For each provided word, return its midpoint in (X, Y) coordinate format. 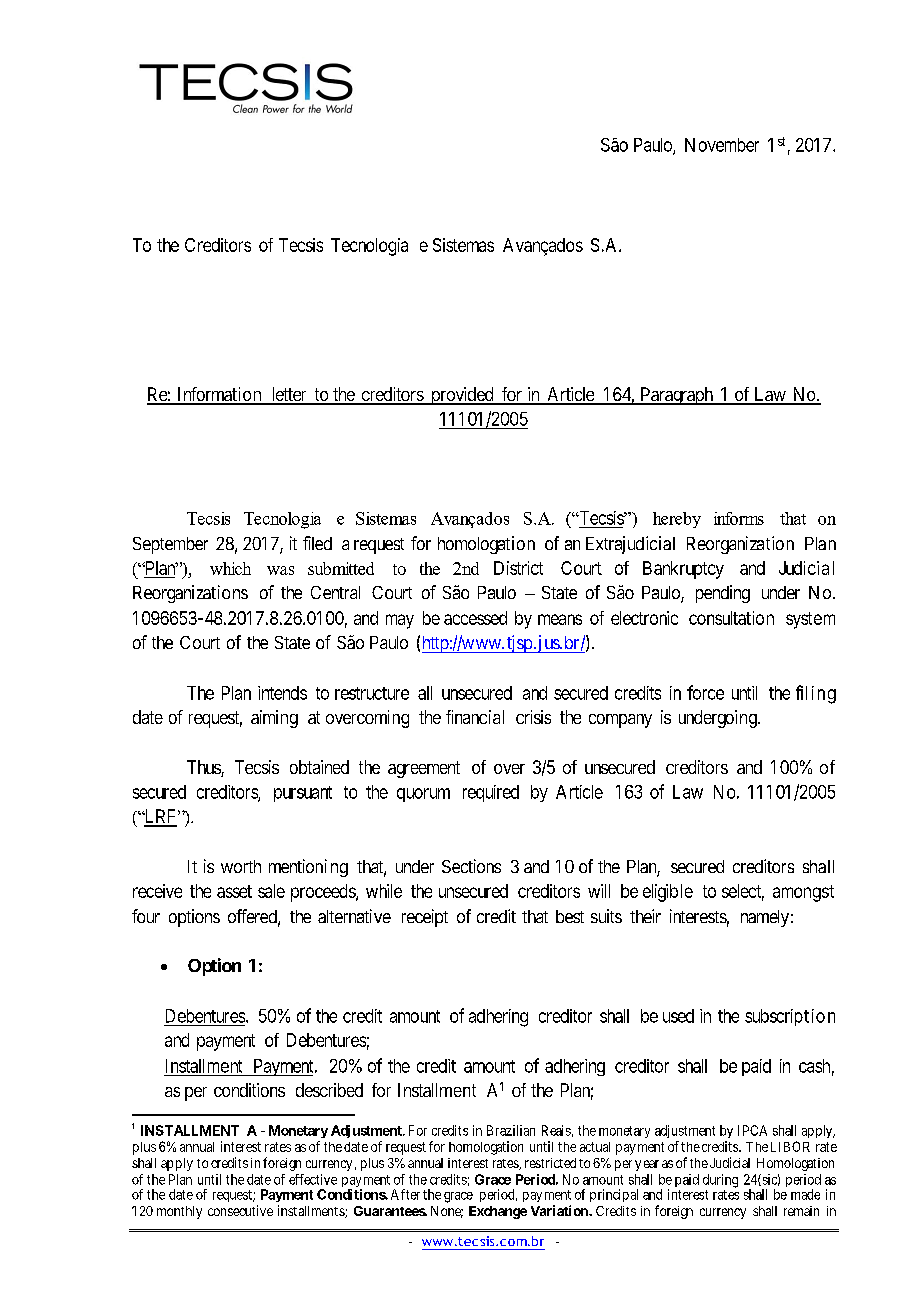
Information (219, 395)
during (720, 1181)
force (705, 692)
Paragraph (677, 396)
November (722, 145)
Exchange (498, 1212)
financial (475, 717)
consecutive (240, 1210)
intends (282, 693)
